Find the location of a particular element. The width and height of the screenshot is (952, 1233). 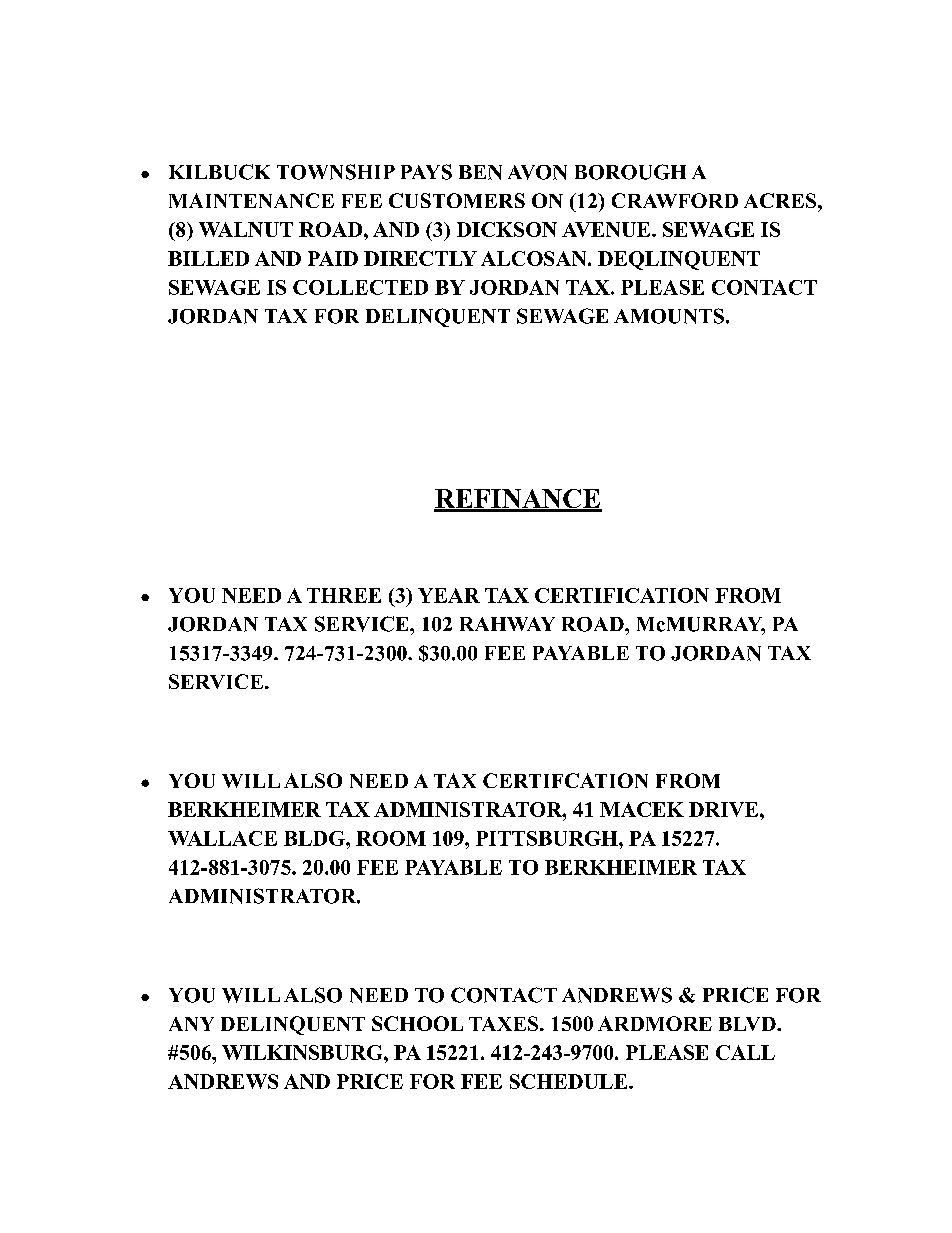

CRAWFORD is located at coordinates (675, 200).
